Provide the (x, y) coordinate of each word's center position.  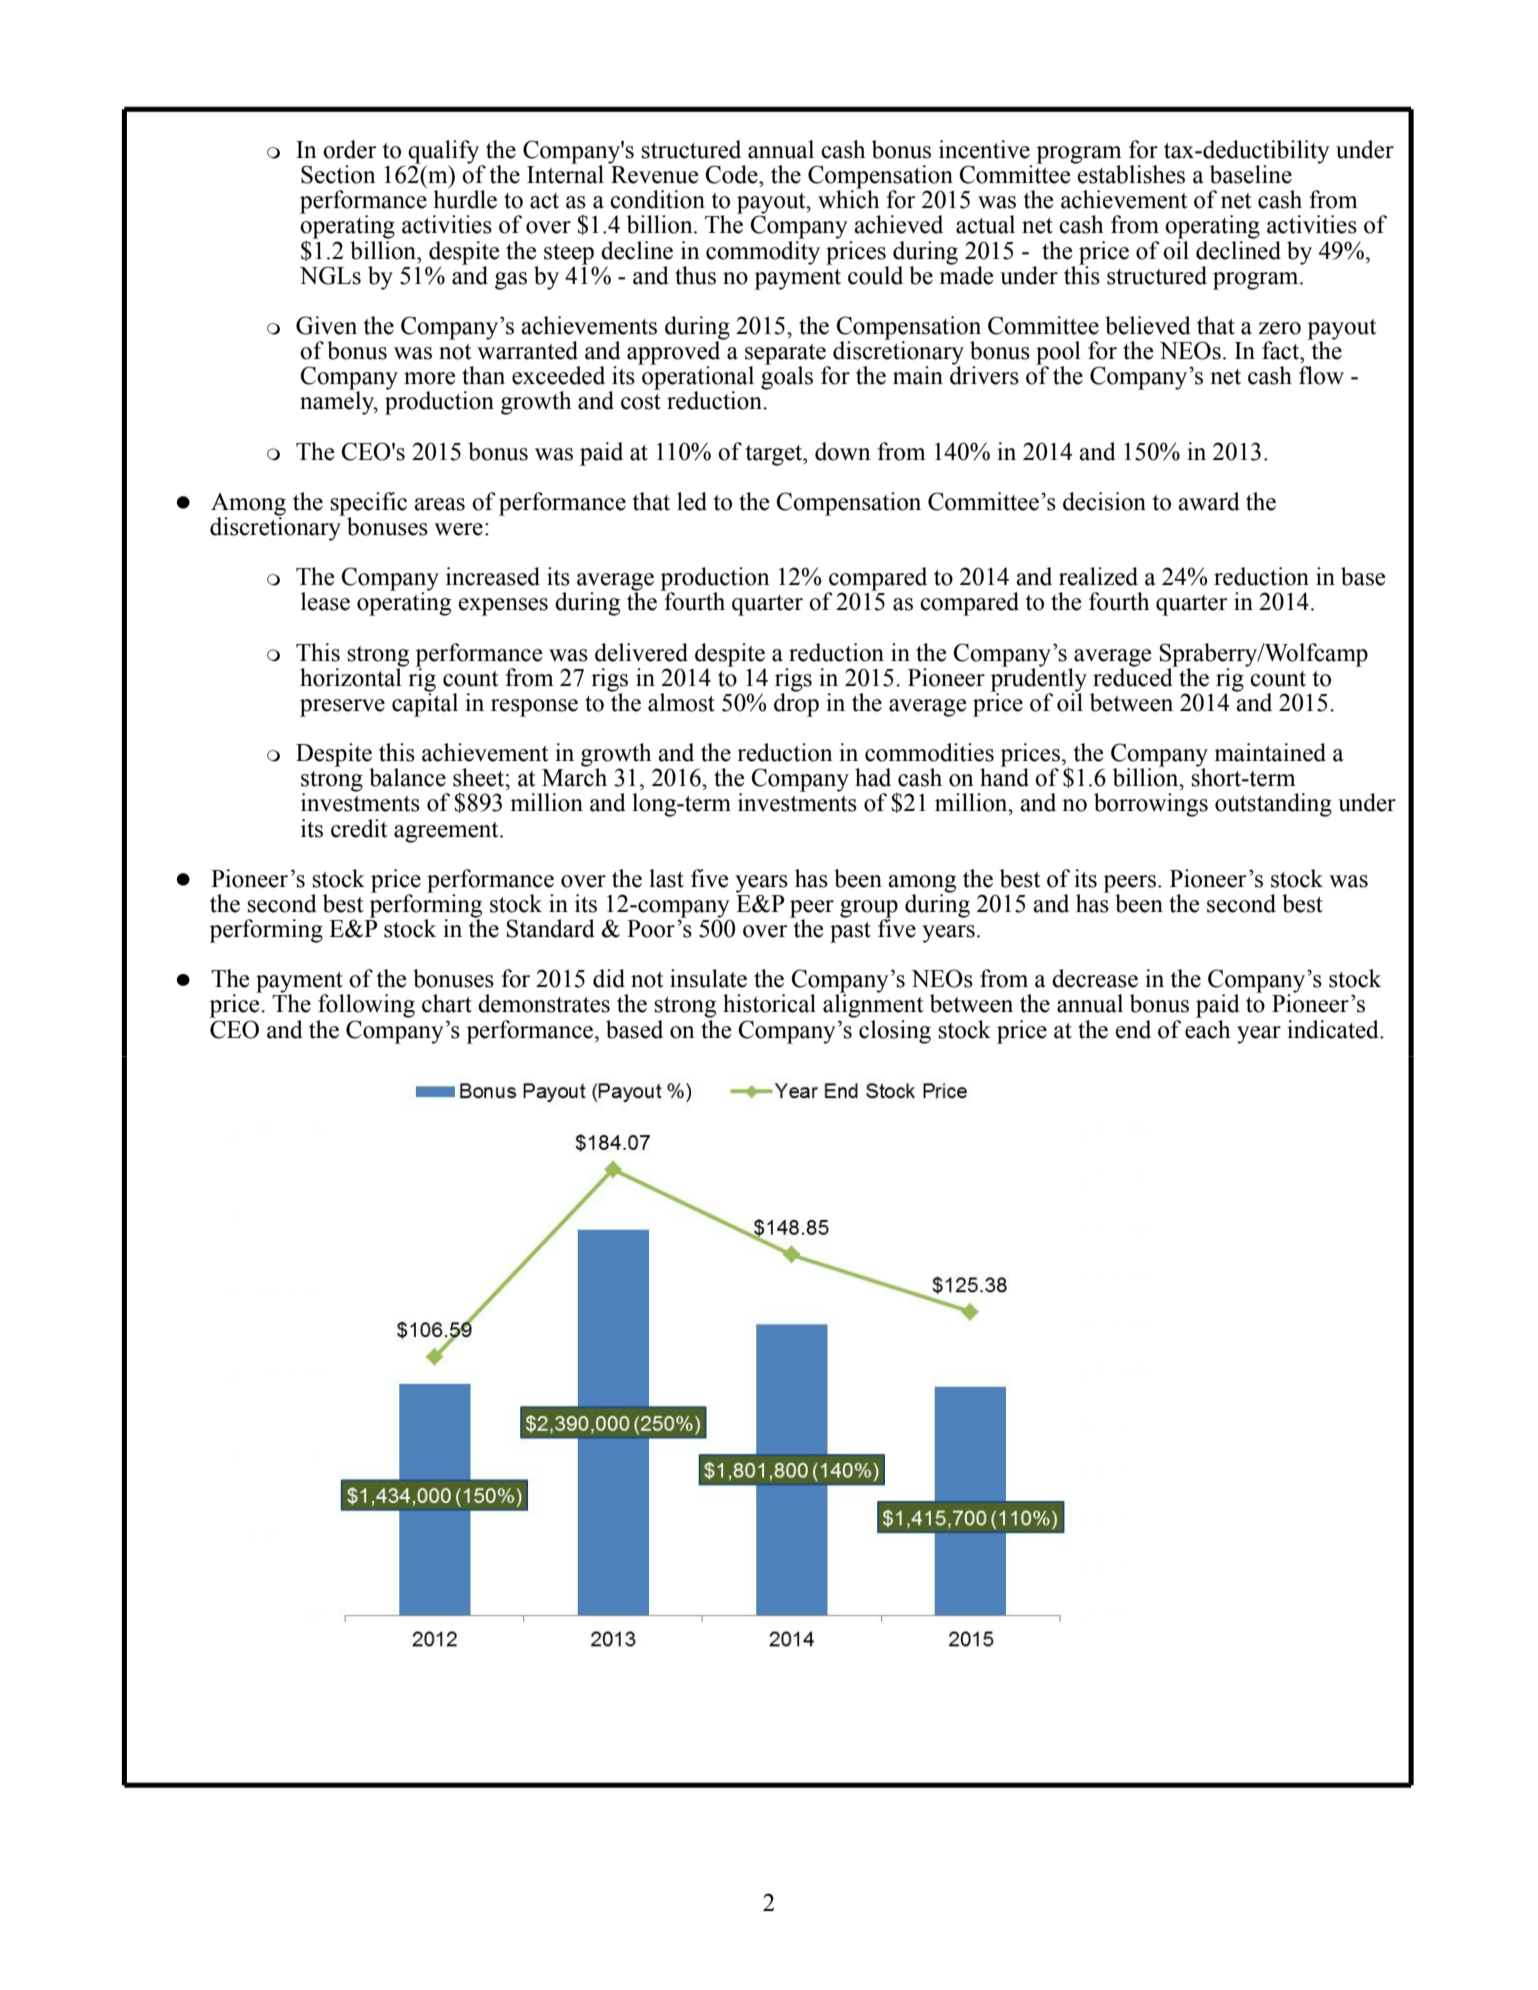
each (1207, 1029)
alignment (873, 1006)
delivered (641, 652)
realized (1098, 576)
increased (493, 576)
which (848, 198)
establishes (1130, 173)
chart (447, 1003)
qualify (445, 153)
